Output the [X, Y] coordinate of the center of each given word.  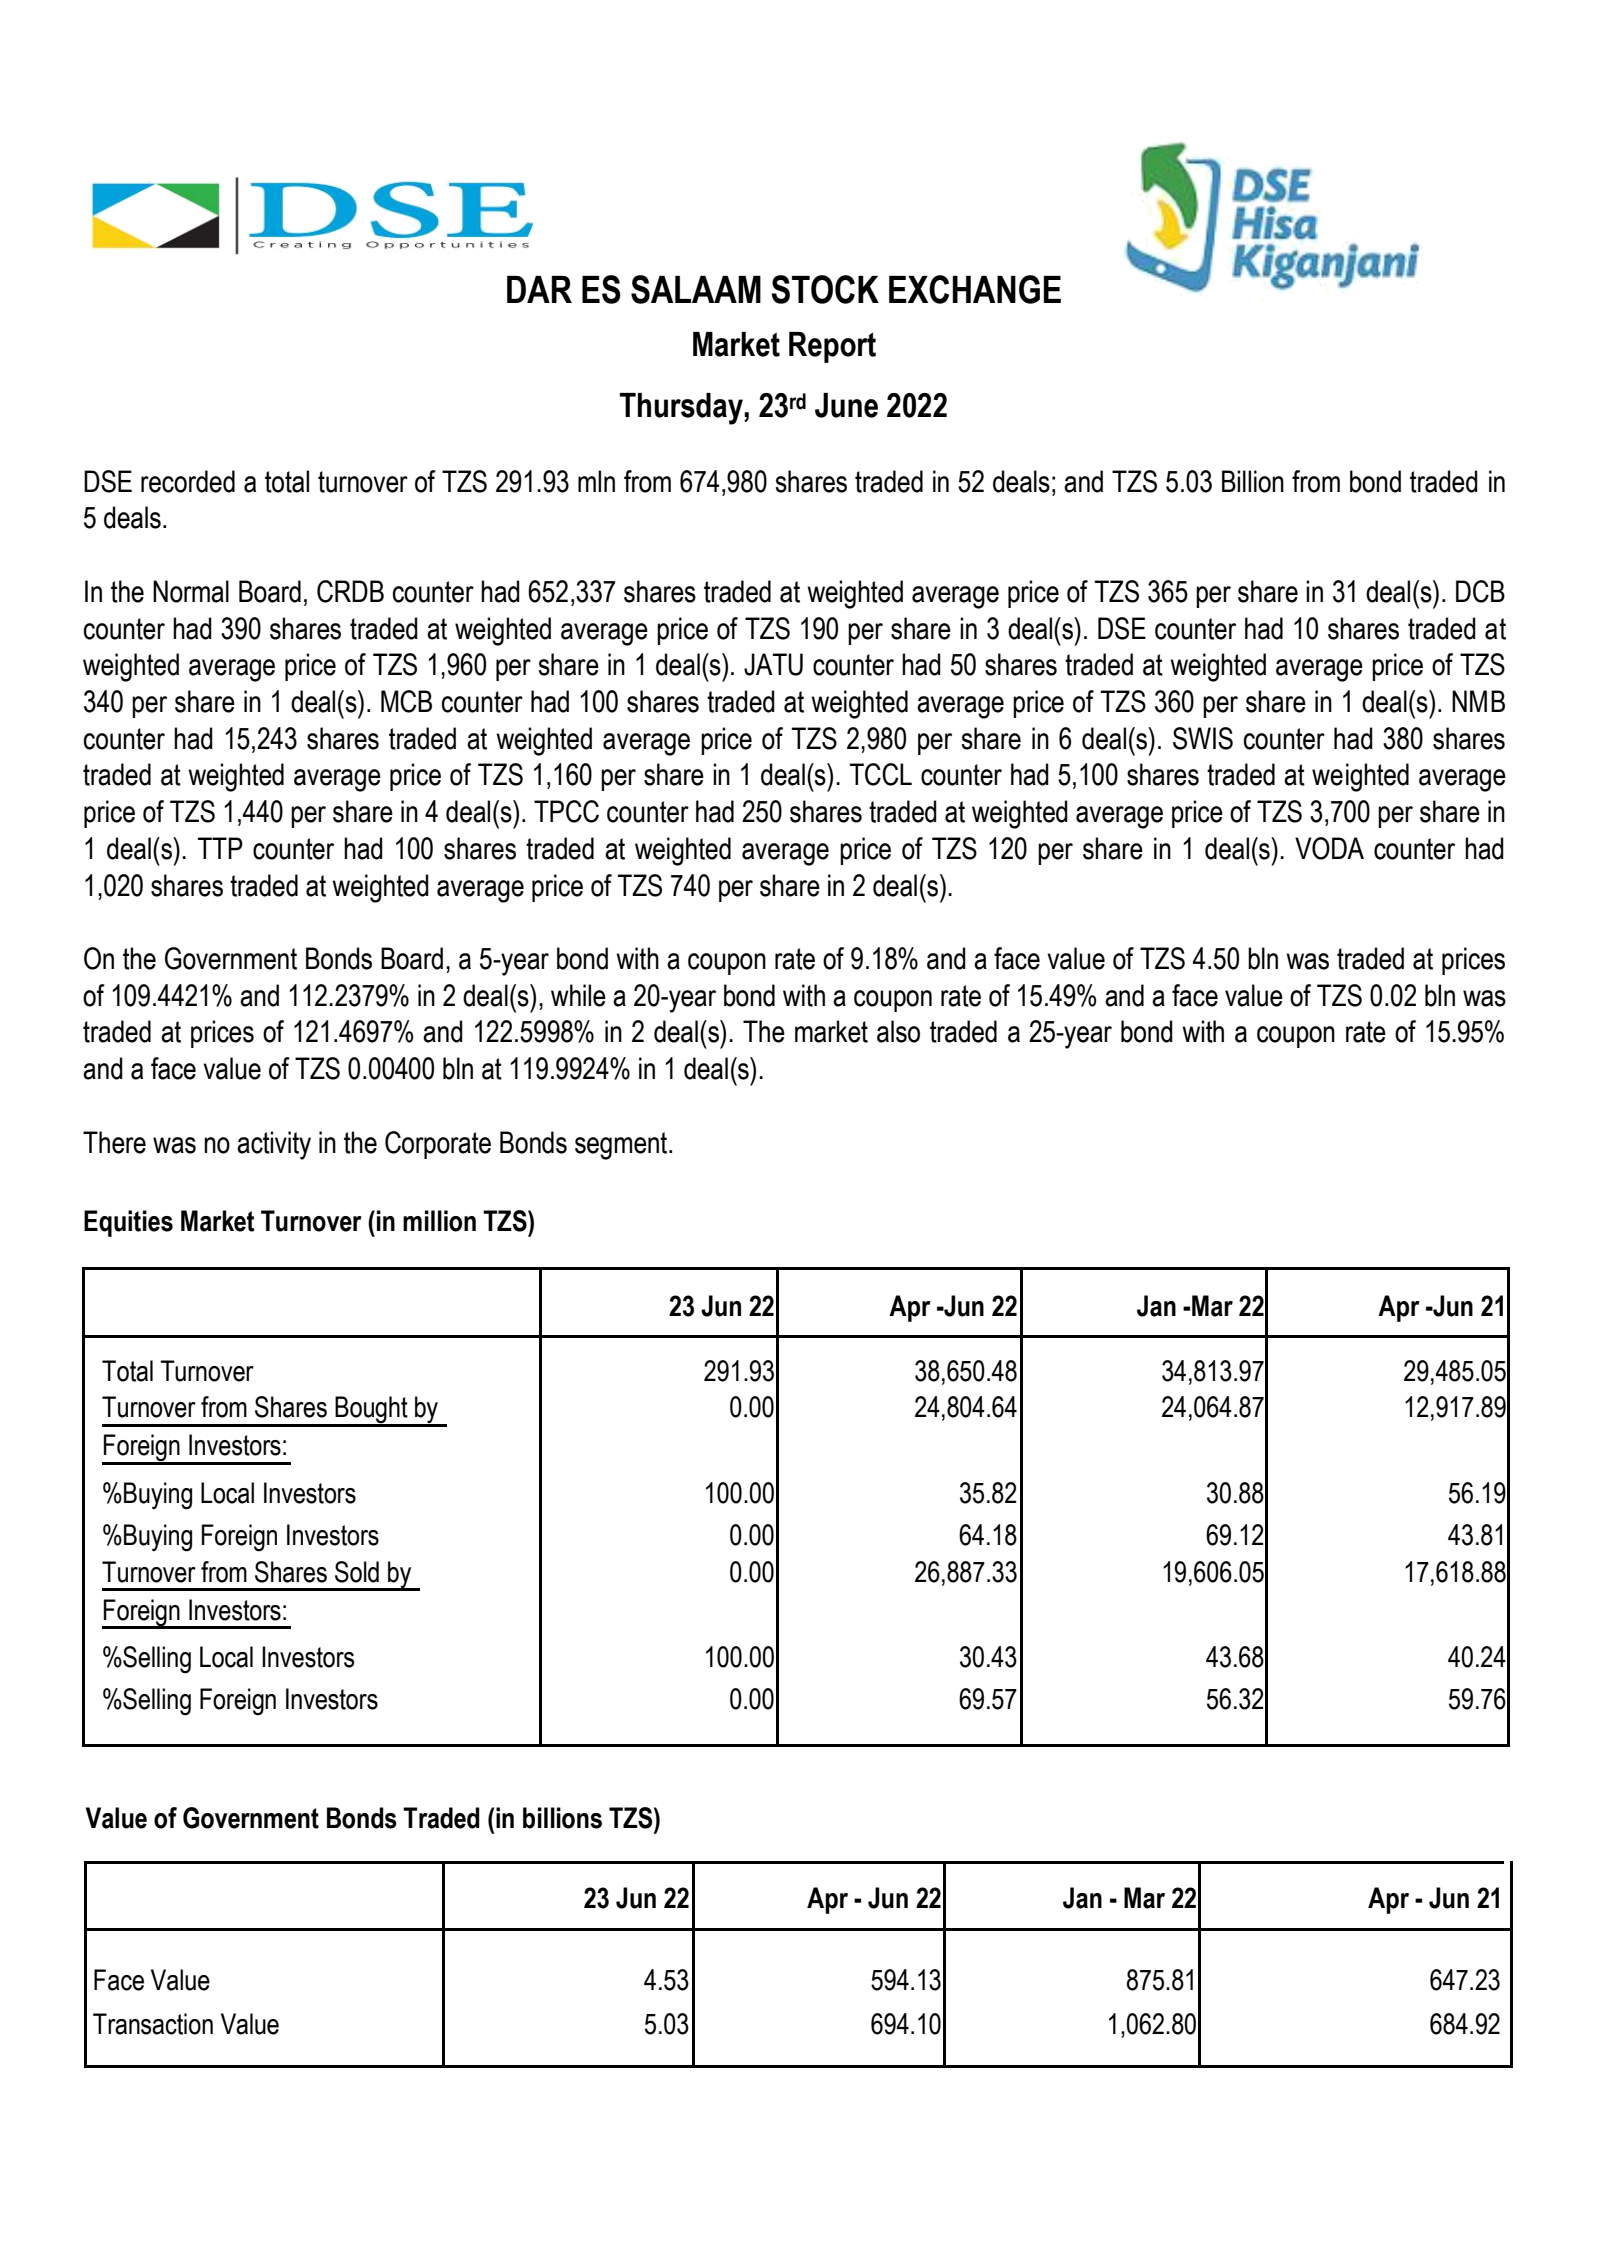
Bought [372, 1411]
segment [622, 1146]
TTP [220, 848]
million [439, 1221]
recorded [188, 481]
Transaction [153, 2024]
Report [832, 347]
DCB [1480, 591]
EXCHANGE [975, 289]
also [898, 1031]
